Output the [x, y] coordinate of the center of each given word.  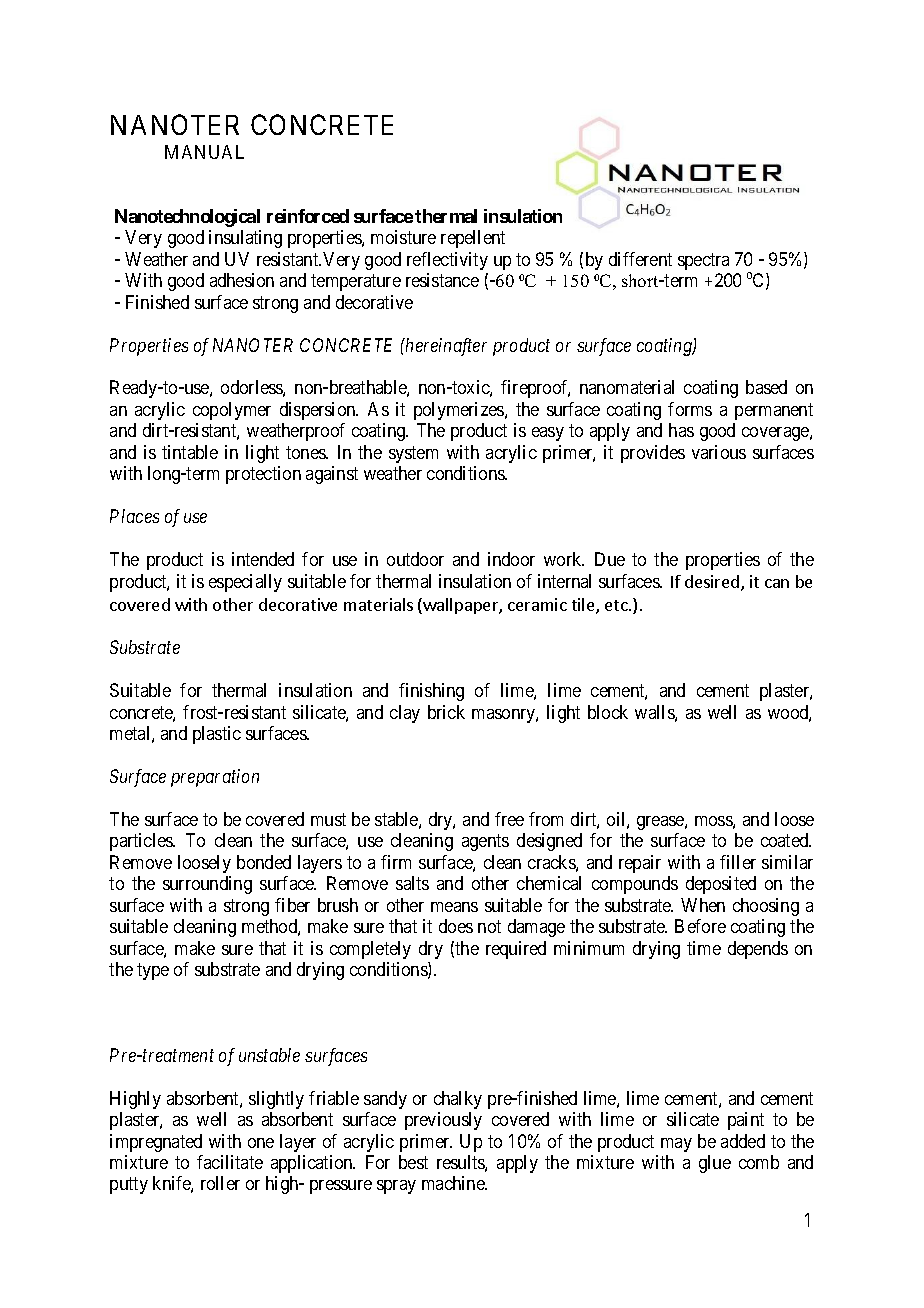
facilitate [230, 1162]
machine [454, 1183]
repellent [473, 239]
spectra [703, 261]
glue [715, 1164]
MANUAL [204, 152]
